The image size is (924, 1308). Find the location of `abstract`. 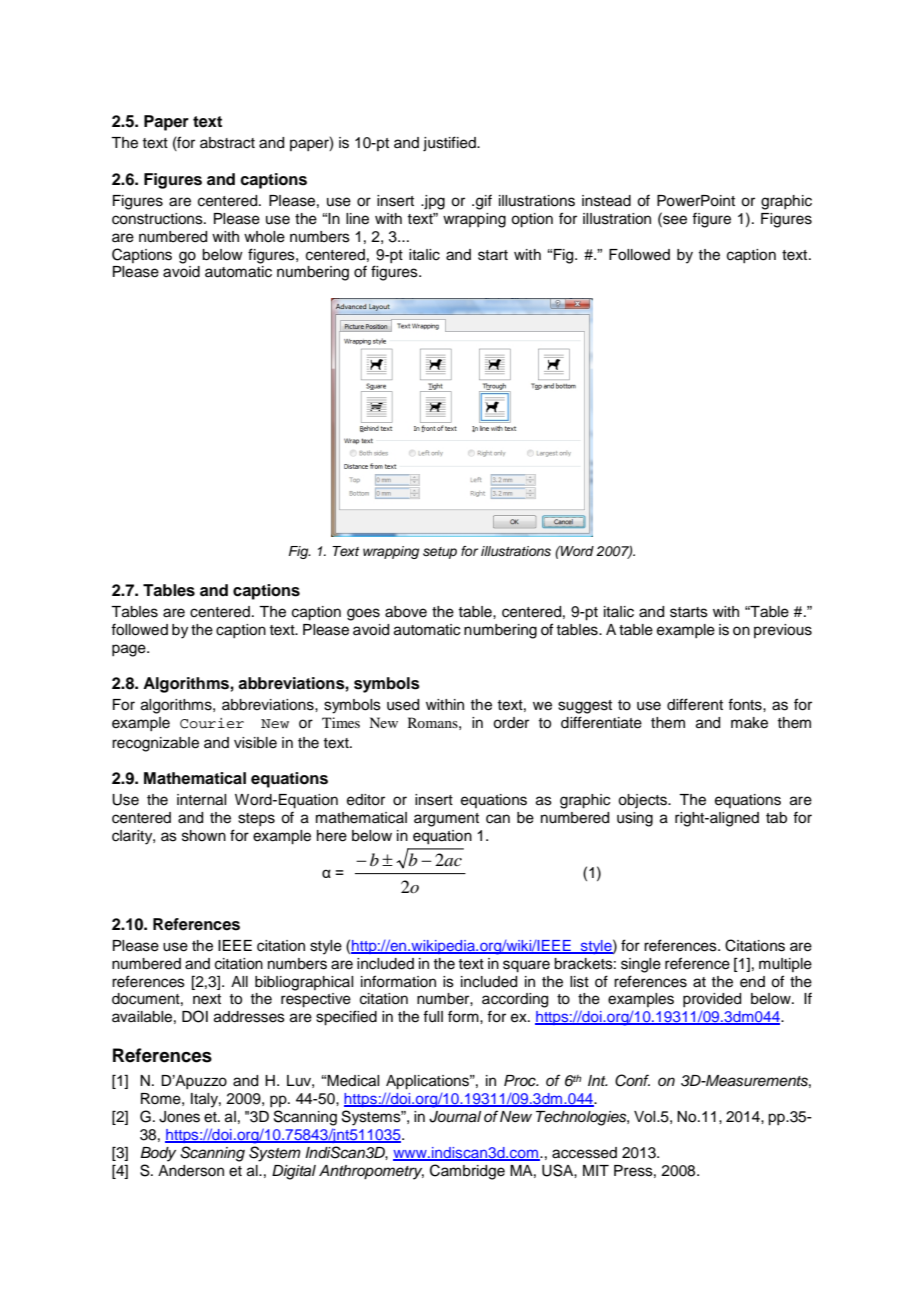

abstract is located at coordinates (227, 143).
